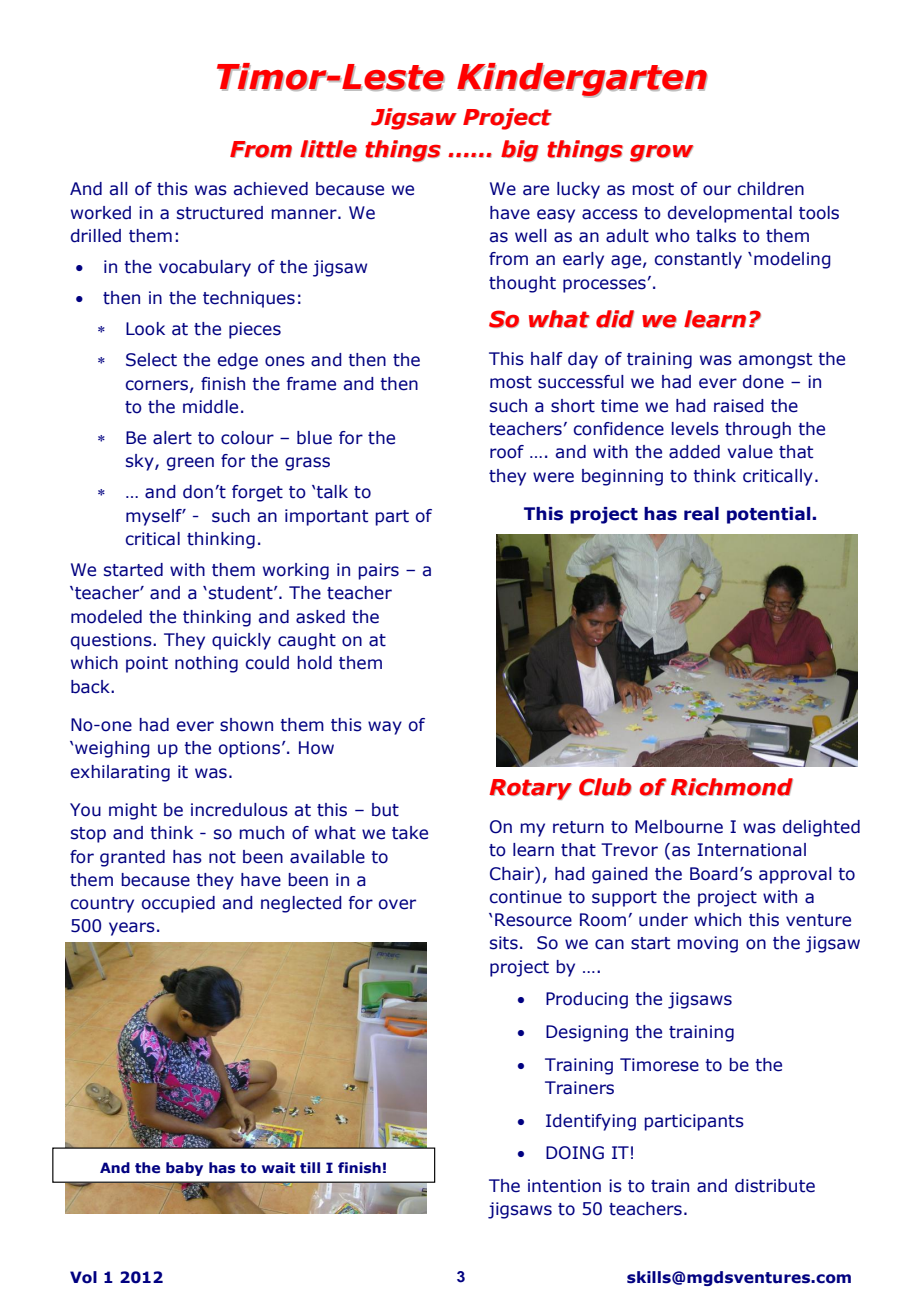 Image resolution: width=924 pixels, height=1308 pixels. What do you see at coordinates (397, 904) in the screenshot?
I see `over` at bounding box center [397, 904].
